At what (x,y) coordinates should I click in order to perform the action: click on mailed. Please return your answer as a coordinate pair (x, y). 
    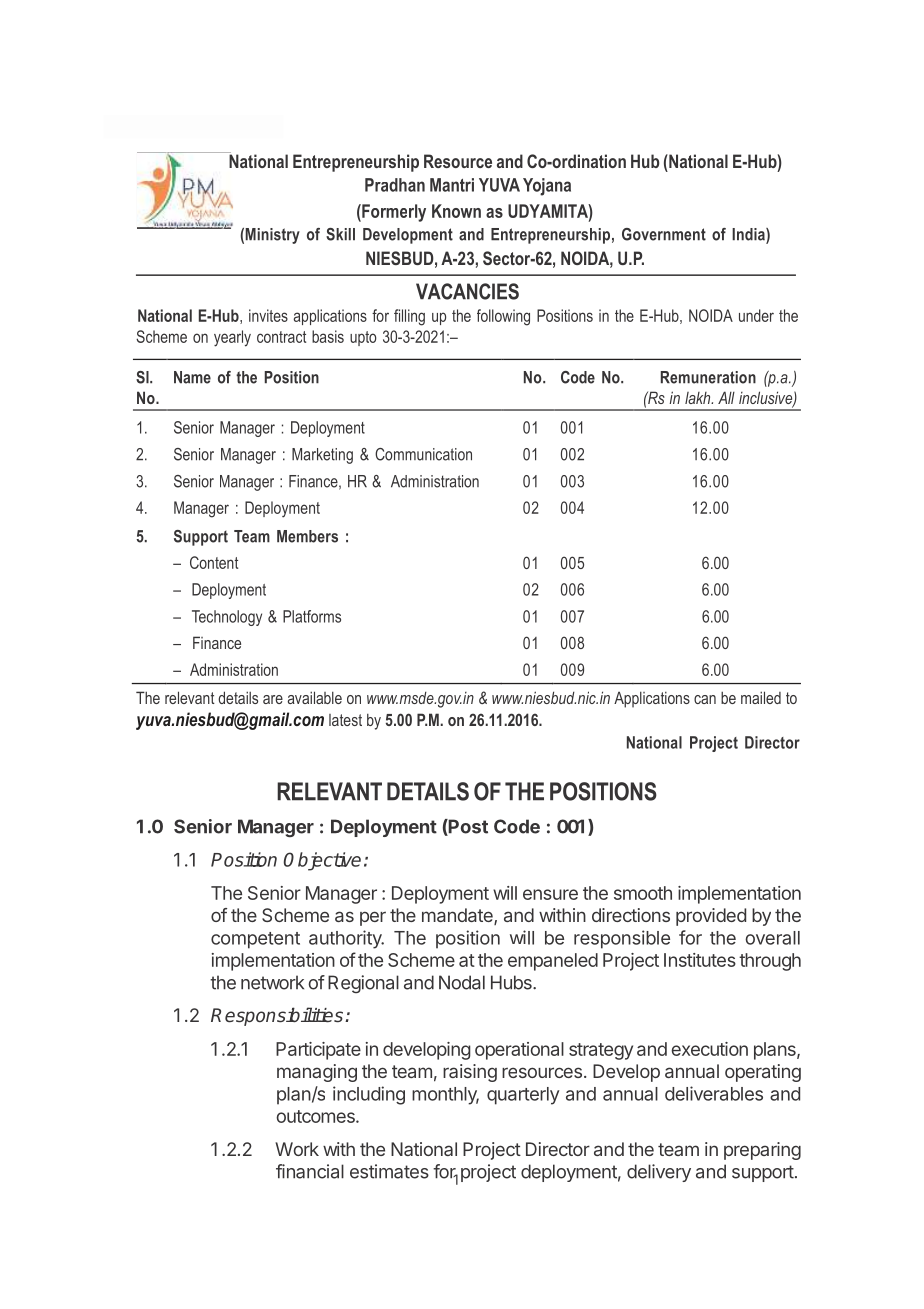
    Looking at the image, I should click on (761, 697).
